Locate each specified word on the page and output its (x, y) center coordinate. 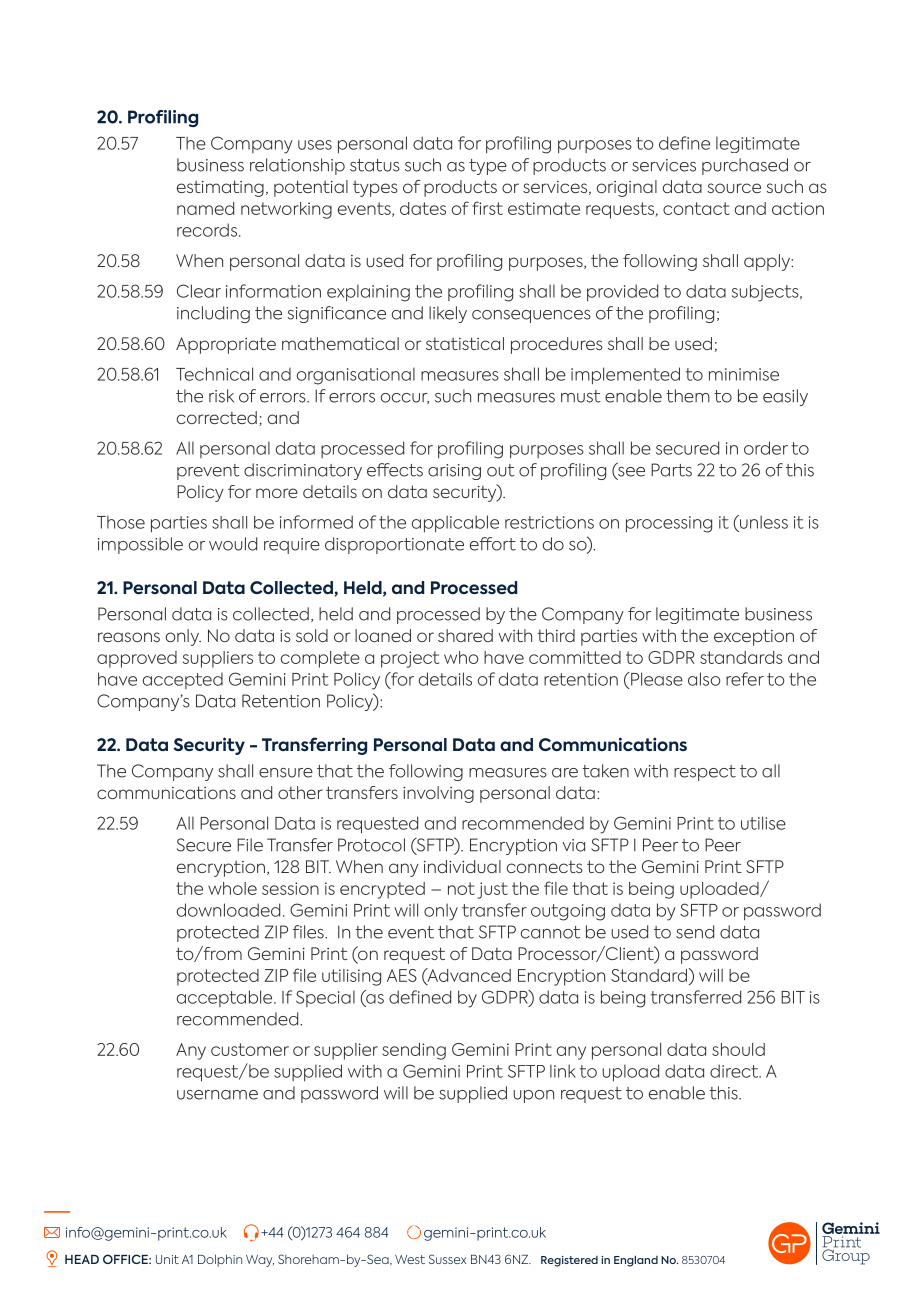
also (704, 679)
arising (454, 472)
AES (402, 975)
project (410, 659)
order (766, 448)
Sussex (447, 1259)
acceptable (226, 998)
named (205, 208)
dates (423, 208)
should (738, 1049)
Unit (167, 1259)
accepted (183, 681)
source (734, 188)
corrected (217, 417)
